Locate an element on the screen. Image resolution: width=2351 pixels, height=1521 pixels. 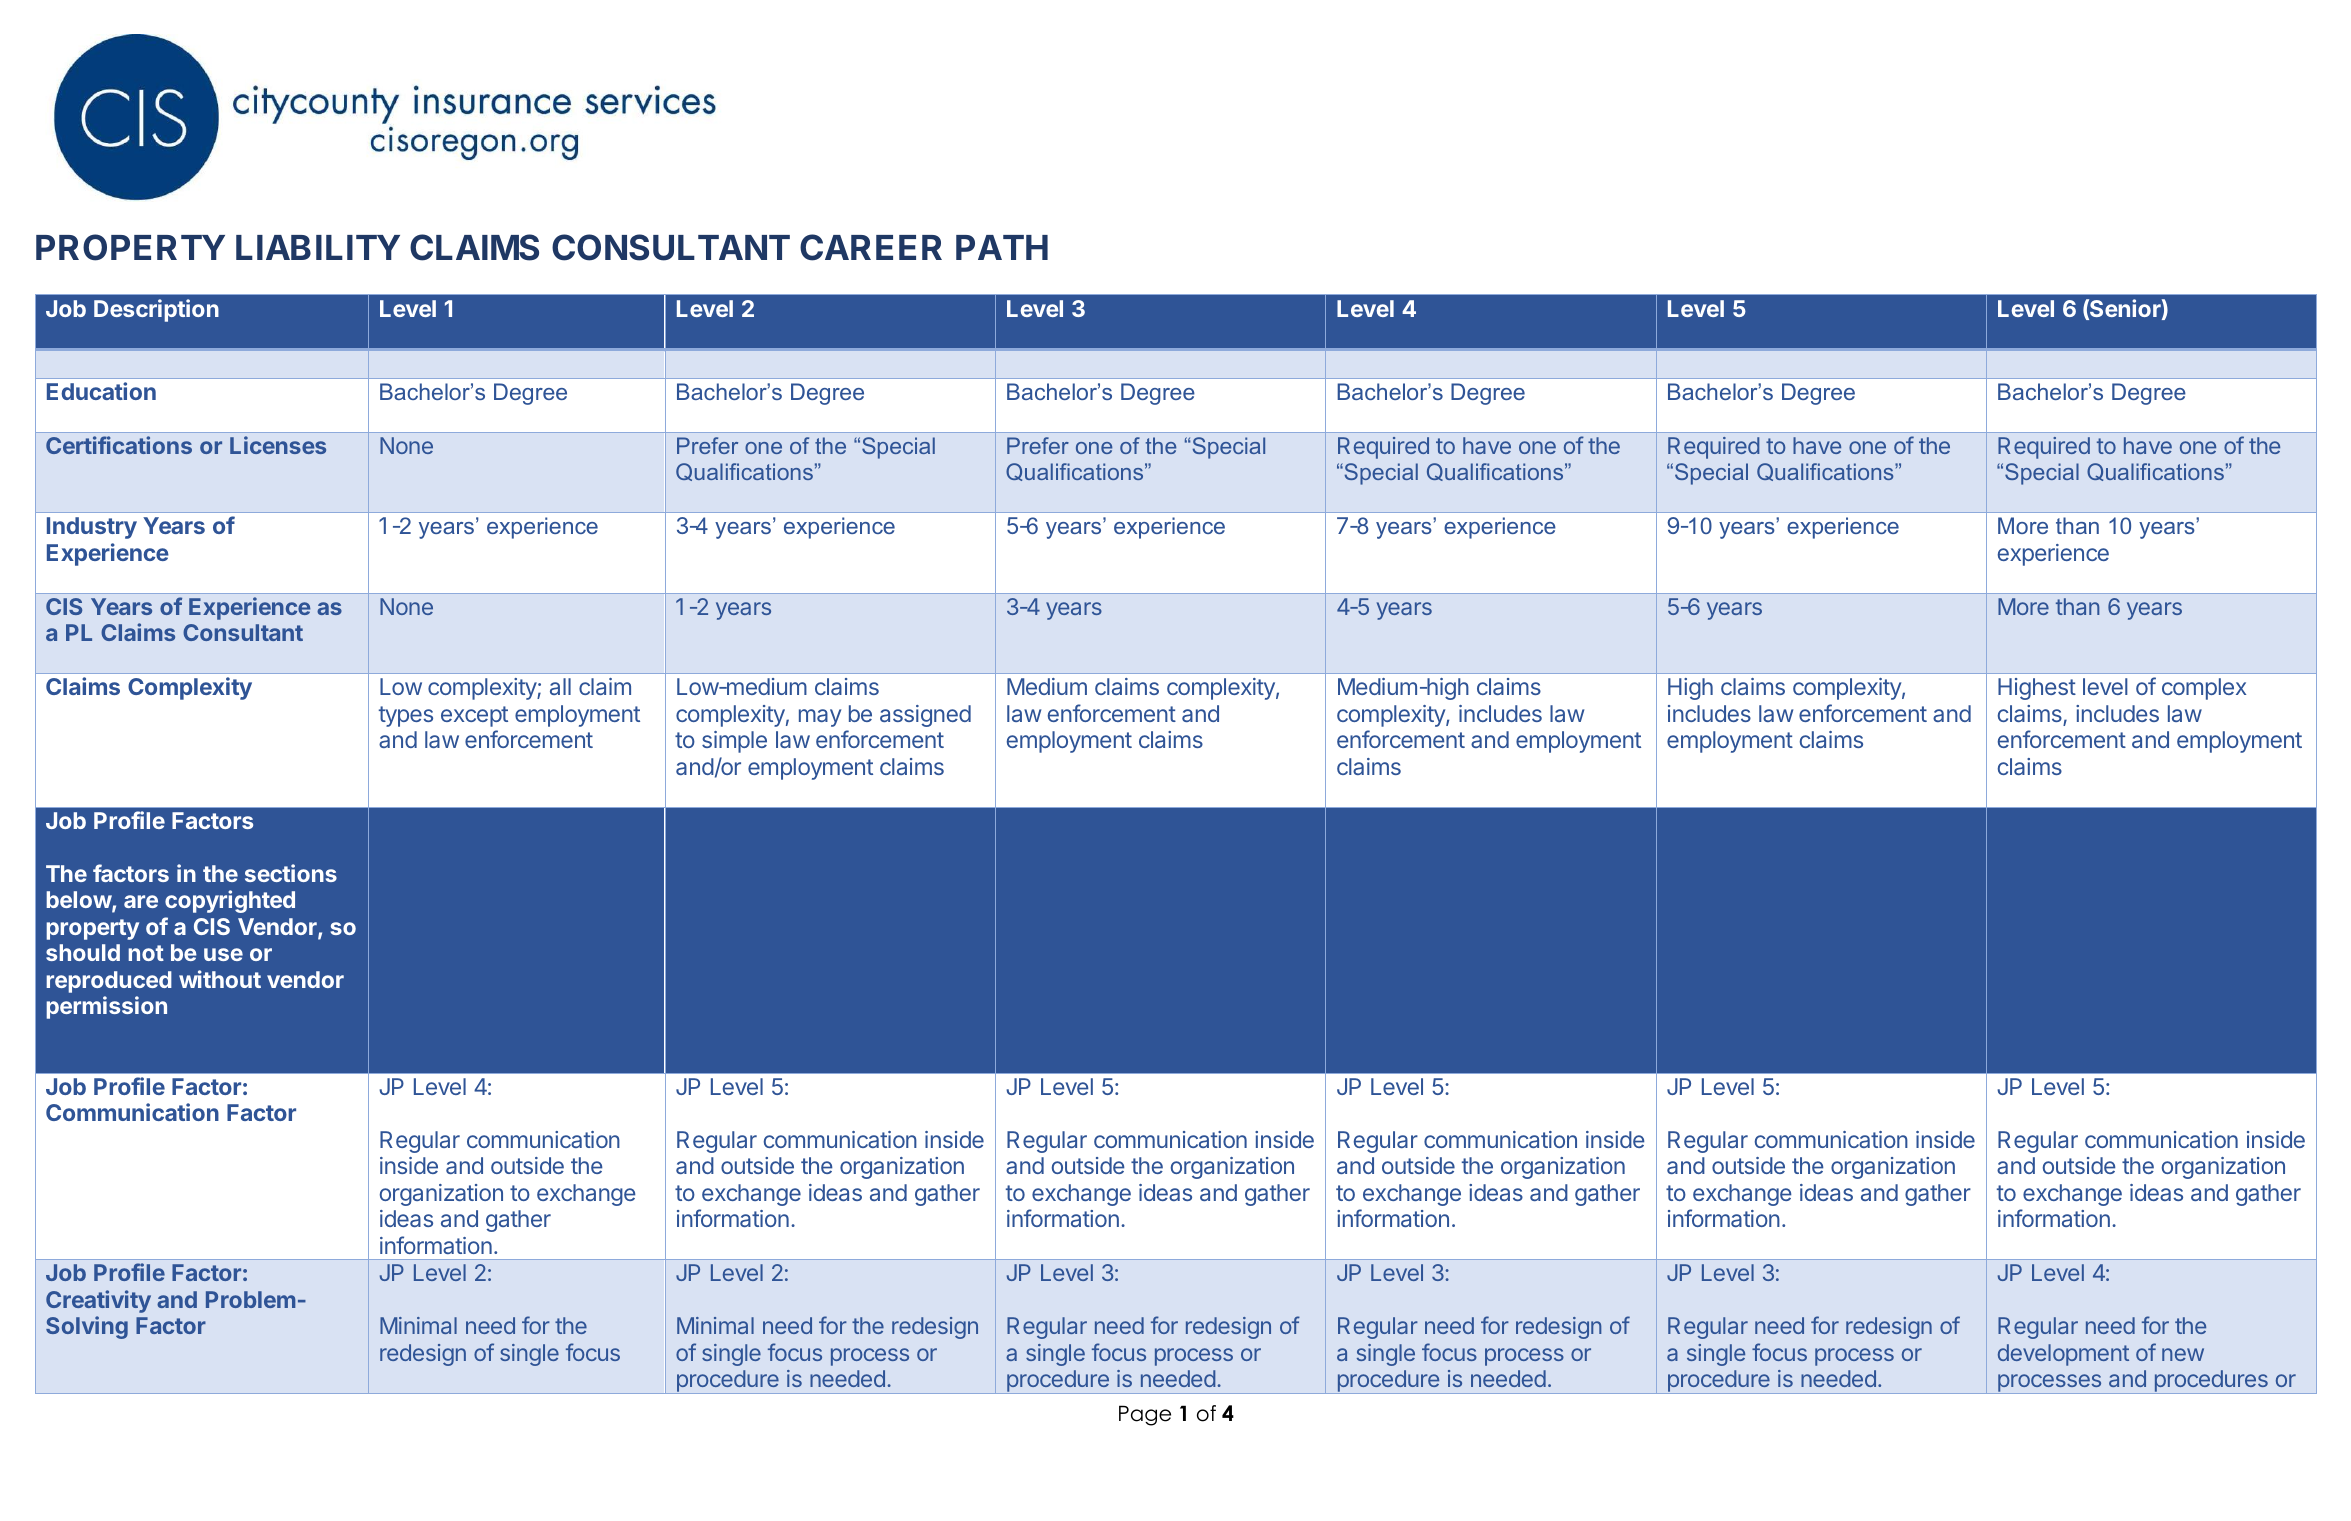
assigned is located at coordinates (925, 716).
